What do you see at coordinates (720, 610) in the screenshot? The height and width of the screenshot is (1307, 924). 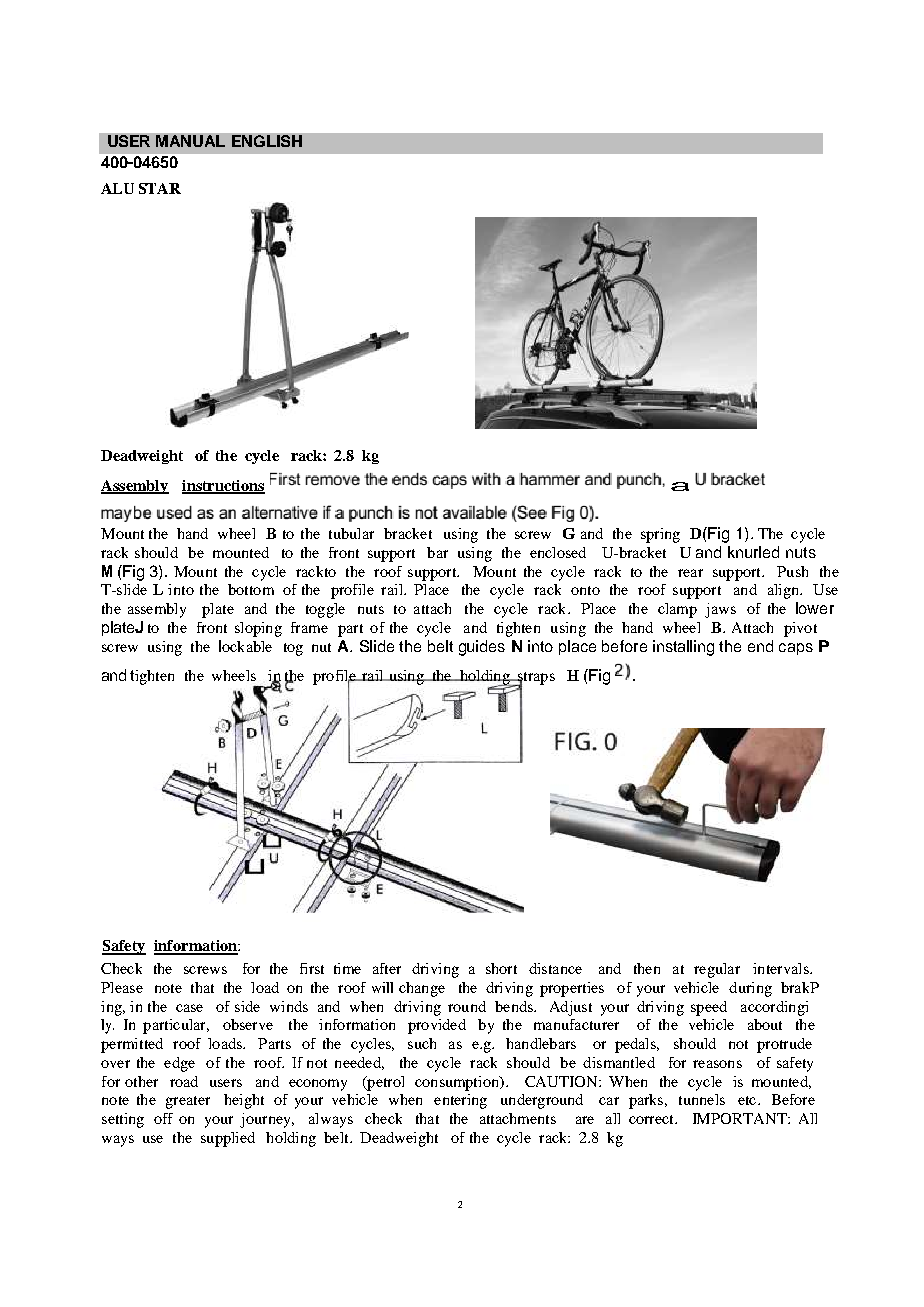 I see `jaws` at bounding box center [720, 610].
